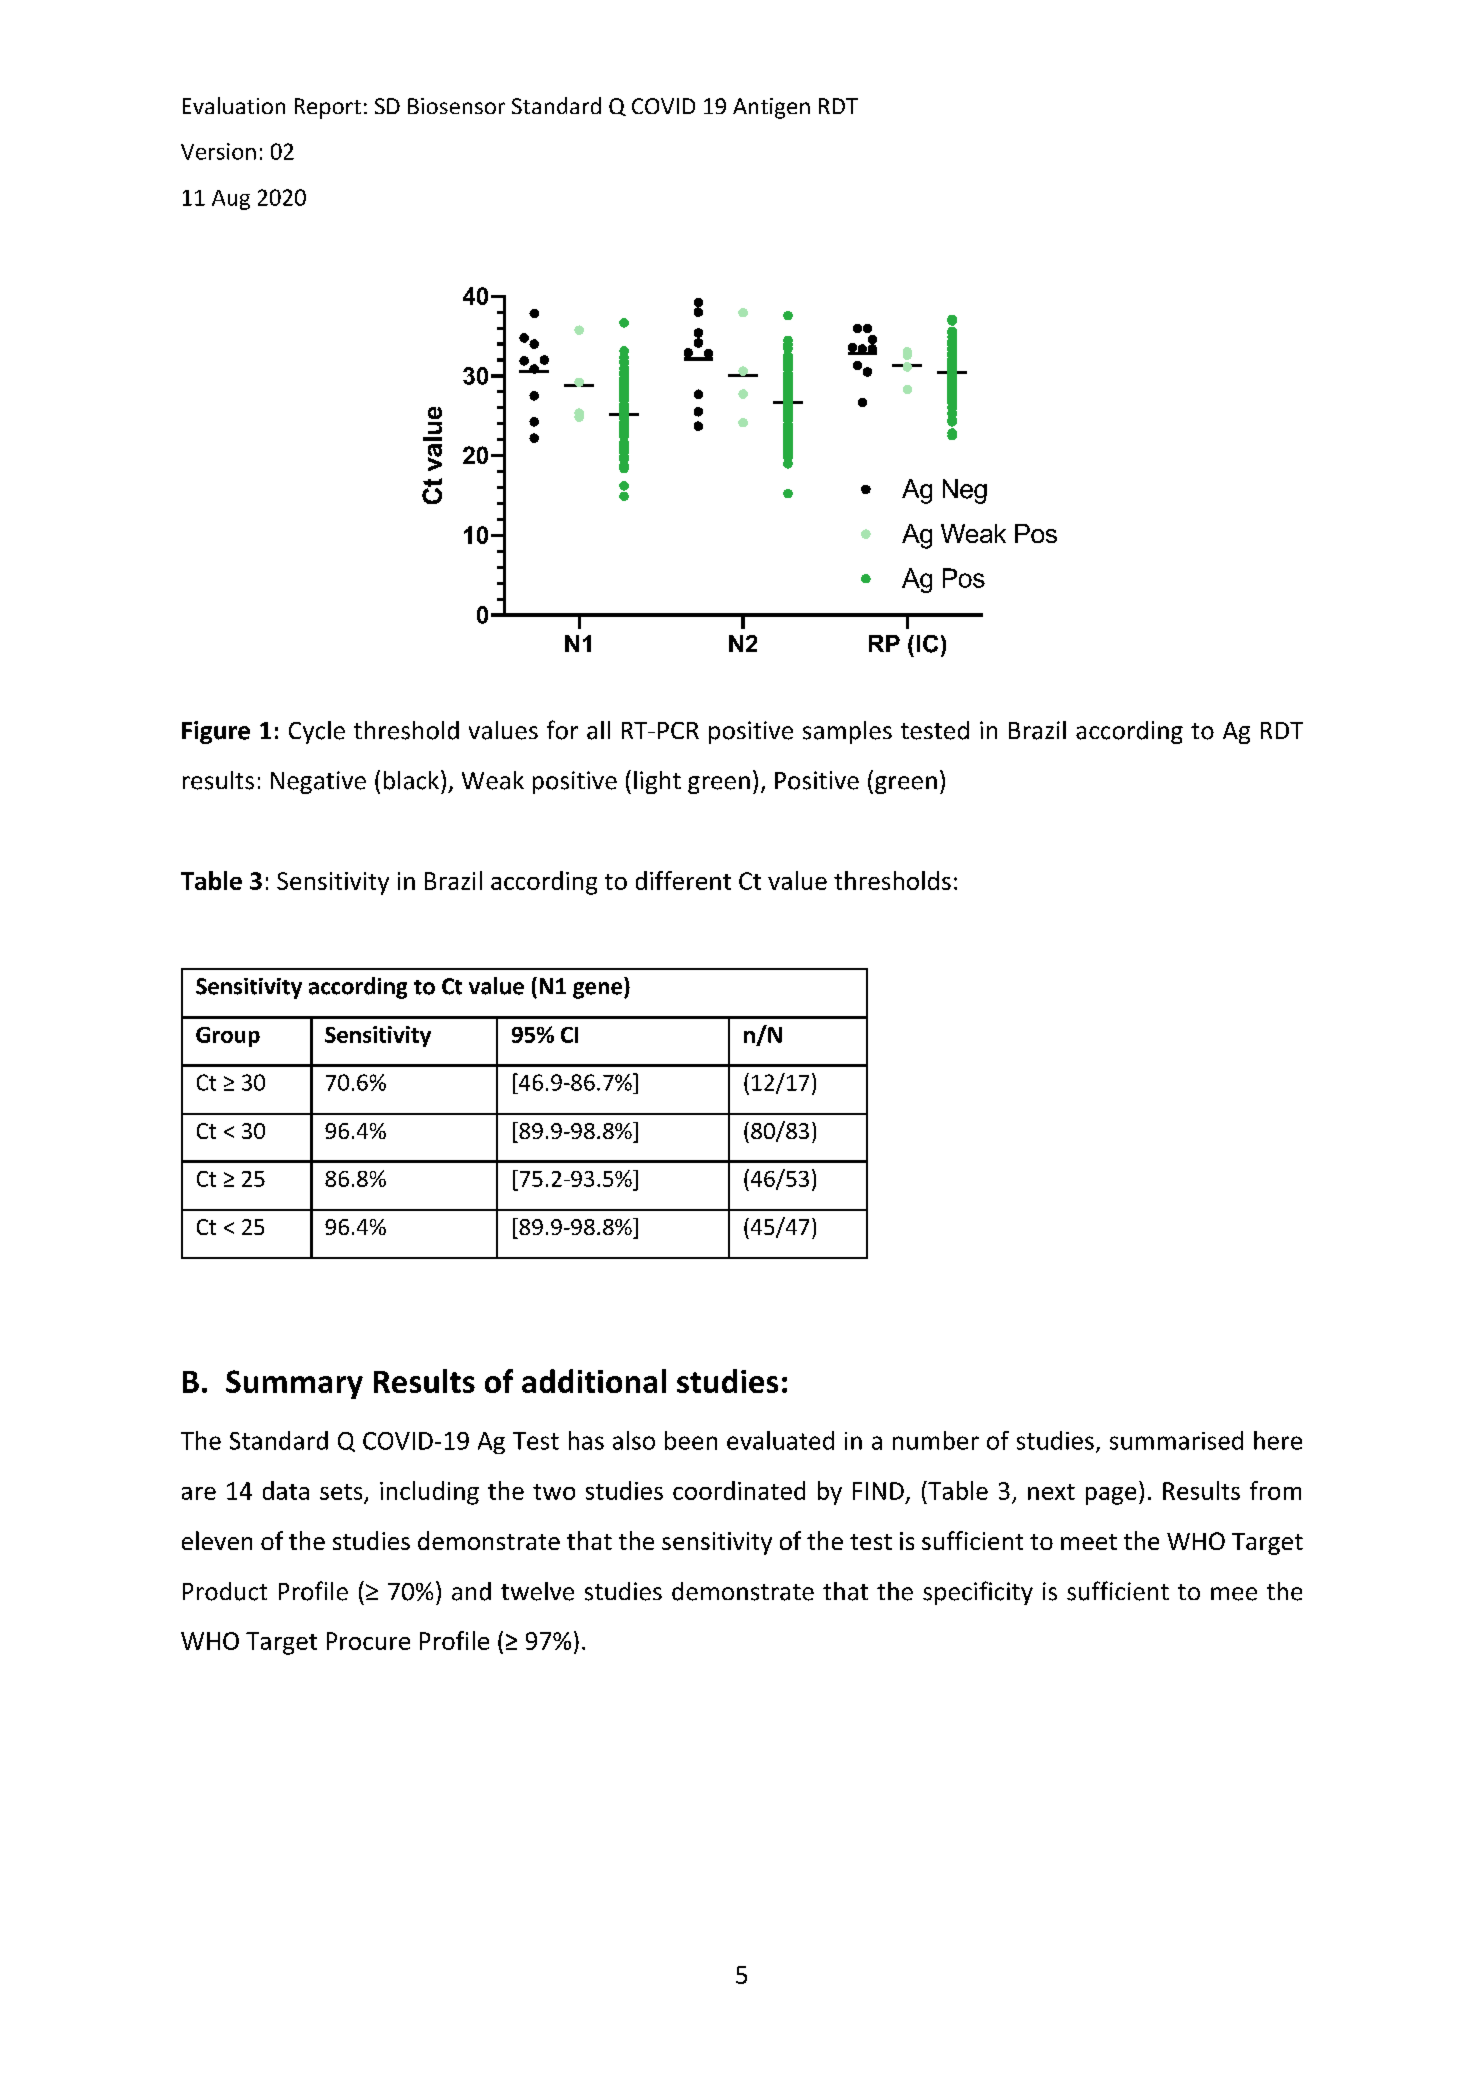 The image size is (1482, 2096). I want to click on Biosensor, so click(456, 106).
